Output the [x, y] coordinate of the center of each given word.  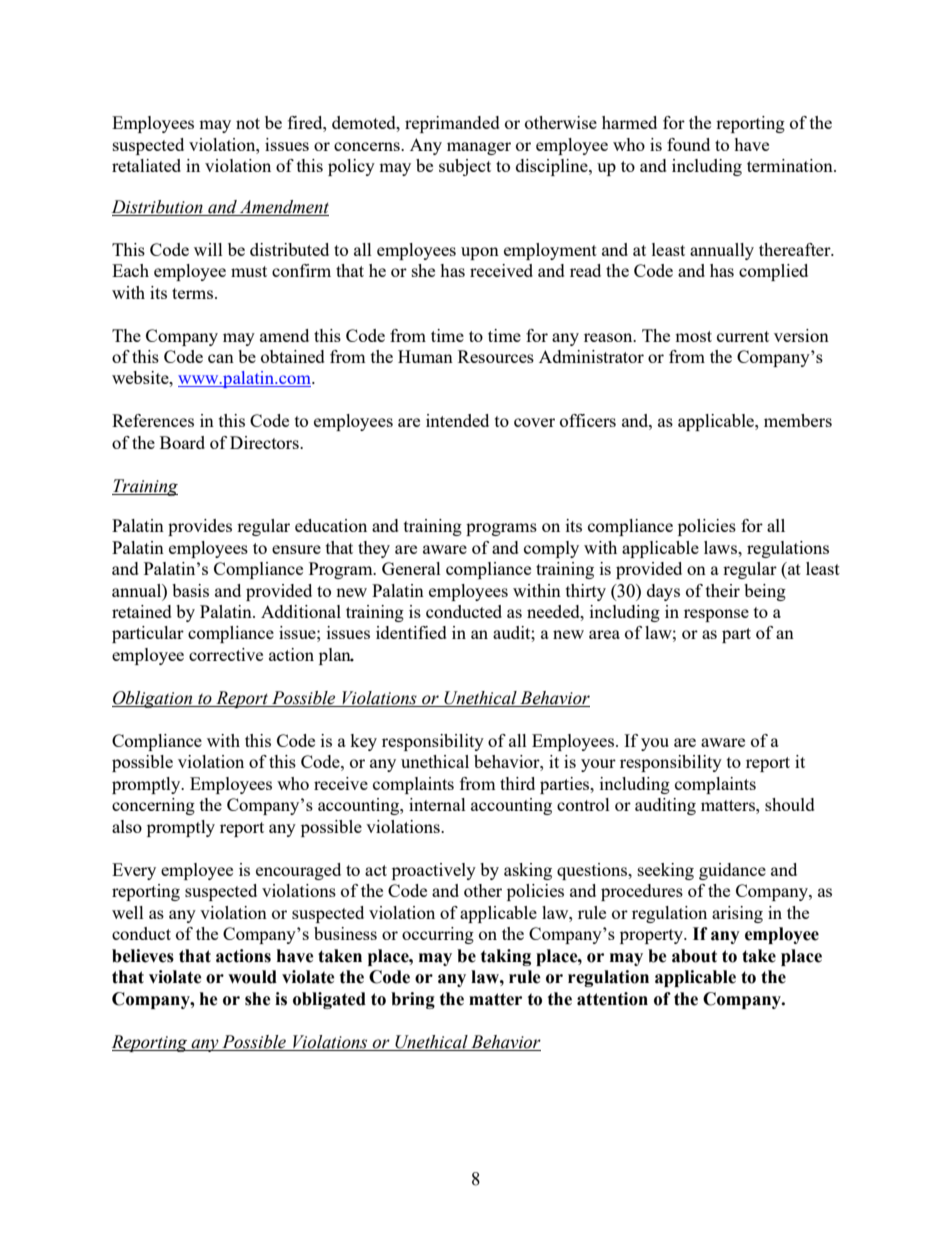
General [411, 568]
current [743, 336]
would [252, 977]
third [517, 783]
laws [722, 547]
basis [190, 590]
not [248, 123]
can [221, 358]
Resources [496, 356]
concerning [153, 806]
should [790, 804]
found [688, 144]
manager [479, 148]
